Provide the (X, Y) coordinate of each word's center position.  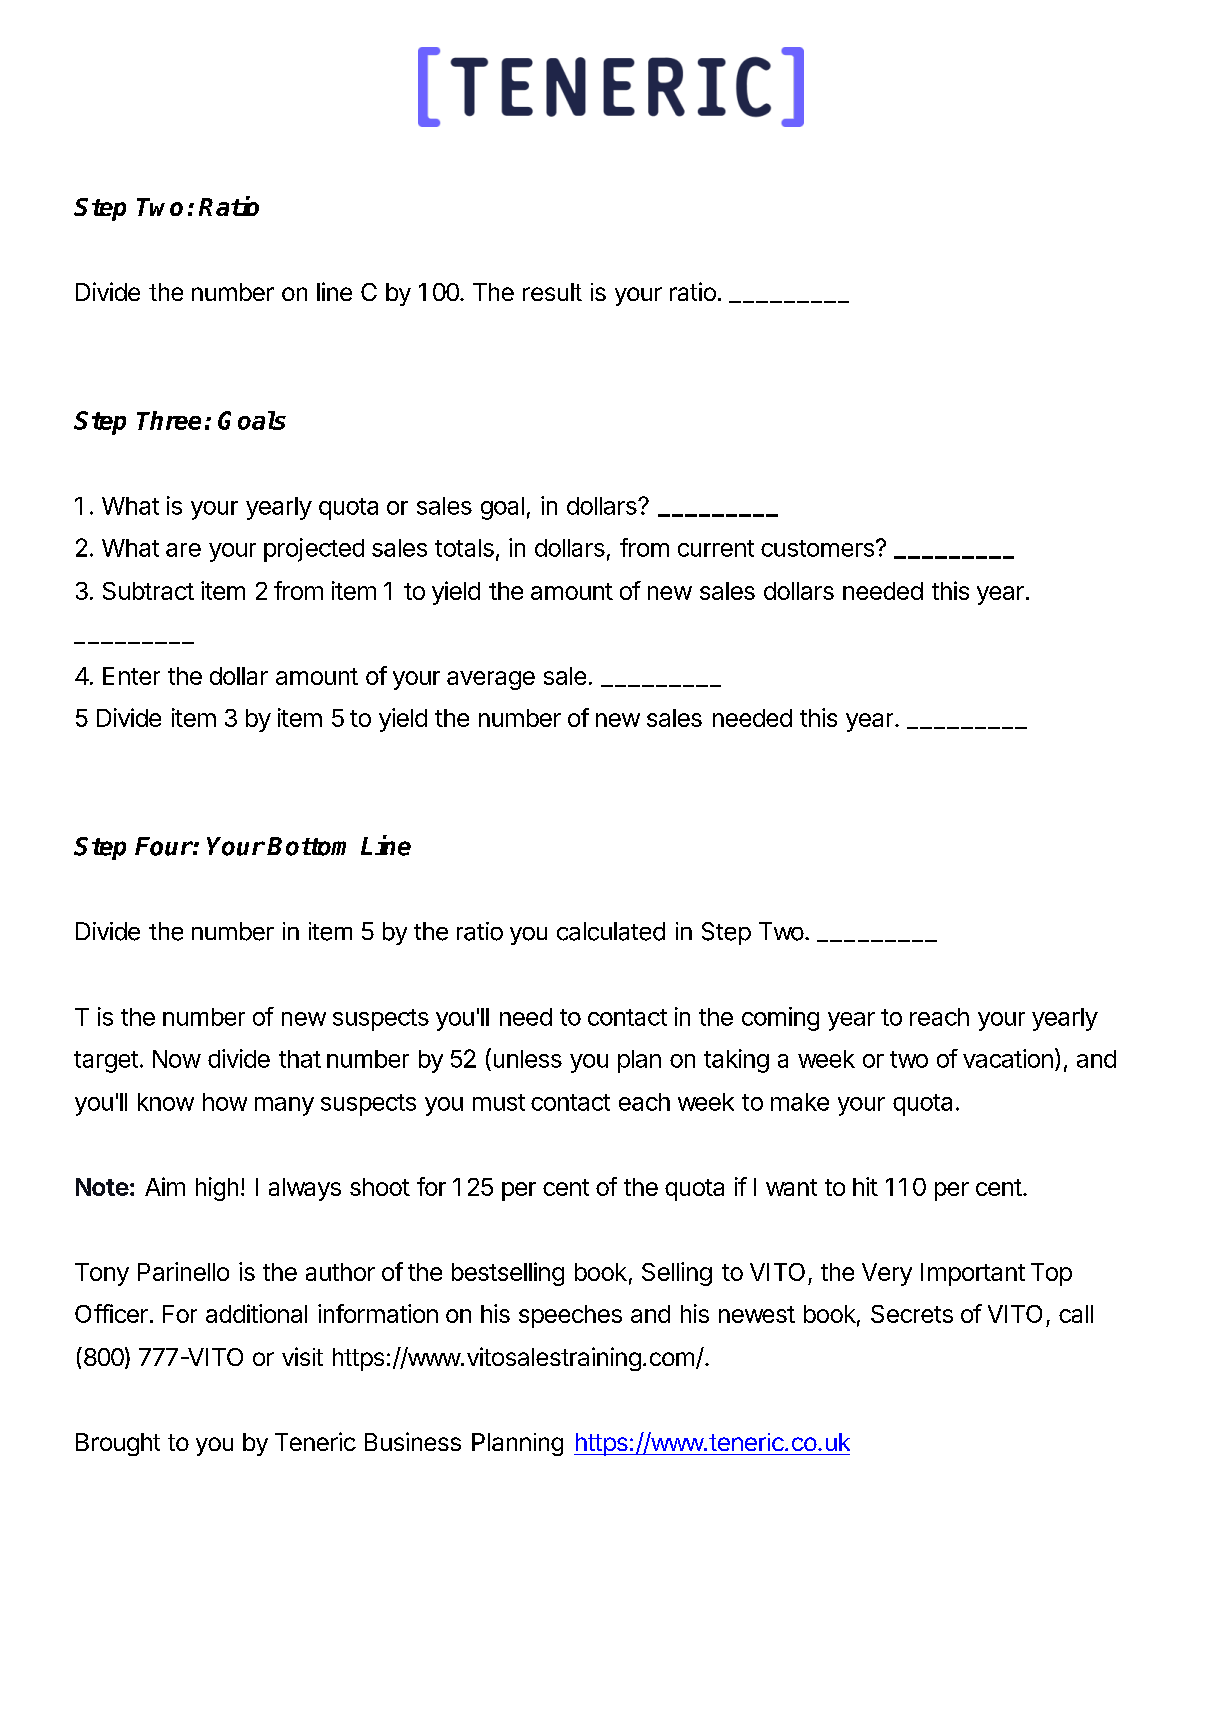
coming (780, 1019)
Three (169, 420)
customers (817, 548)
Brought (118, 1444)
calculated (611, 931)
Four (164, 846)
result (552, 292)
